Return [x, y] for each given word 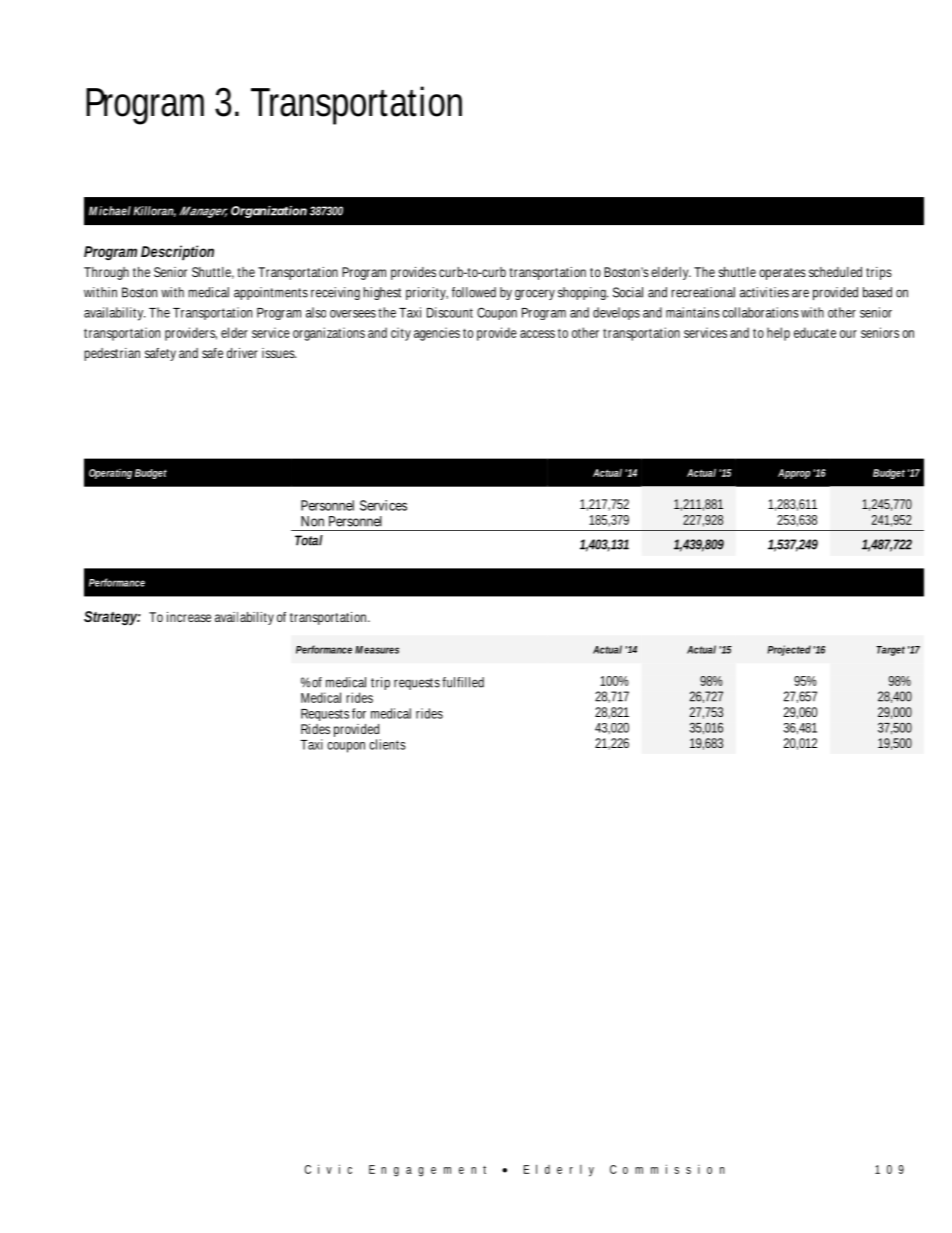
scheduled [835, 272]
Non [312, 521]
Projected [789, 650]
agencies [437, 334]
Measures [377, 650]
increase [189, 617]
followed [474, 292]
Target [890, 651]
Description [177, 253]
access [537, 334]
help [778, 334]
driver [242, 353]
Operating [110, 474]
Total [309, 540]
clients [387, 744]
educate [815, 332]
